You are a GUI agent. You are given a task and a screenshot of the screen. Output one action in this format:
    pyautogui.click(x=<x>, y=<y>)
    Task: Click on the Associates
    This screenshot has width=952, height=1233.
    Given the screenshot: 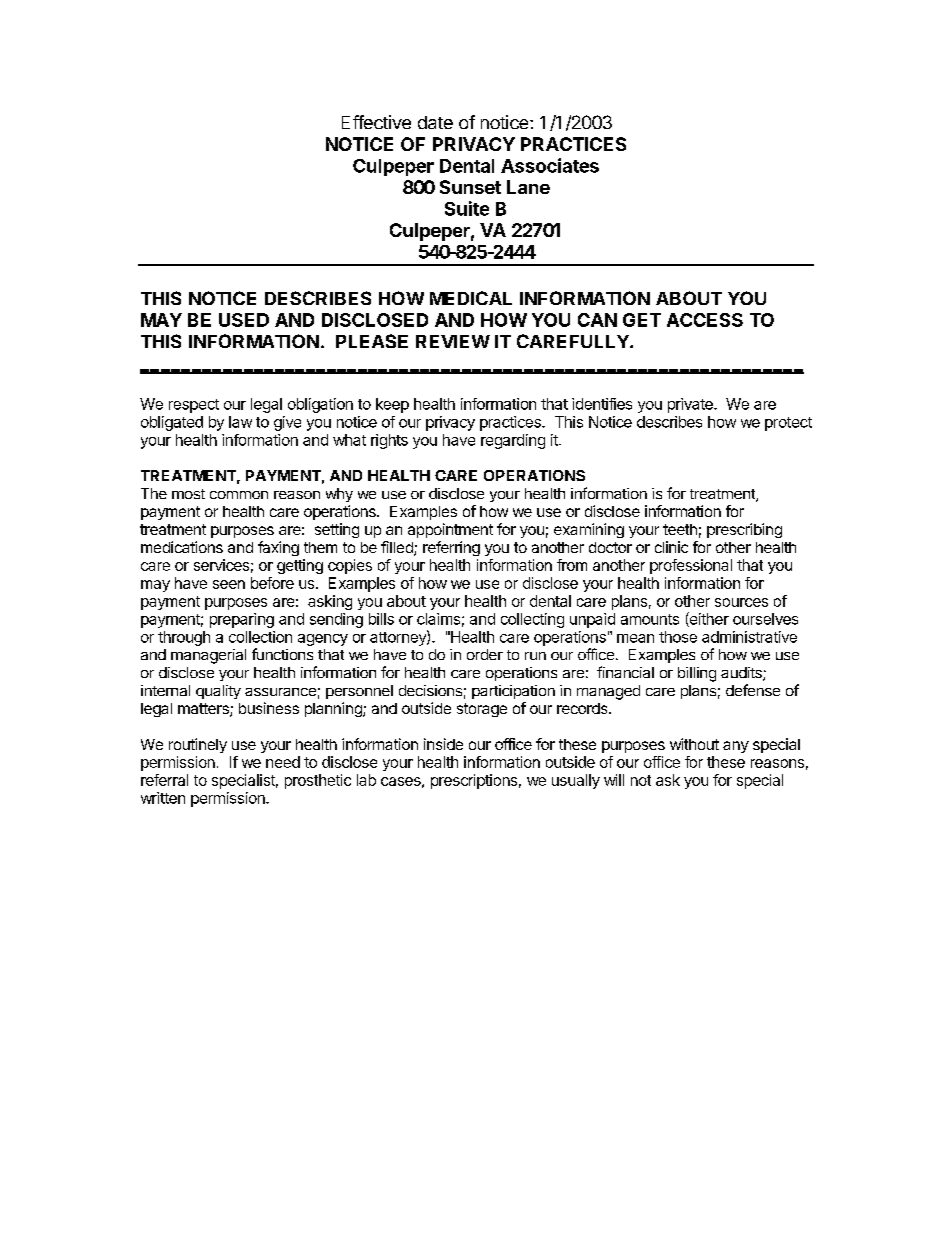 What is the action you would take?
    pyautogui.click(x=550, y=165)
